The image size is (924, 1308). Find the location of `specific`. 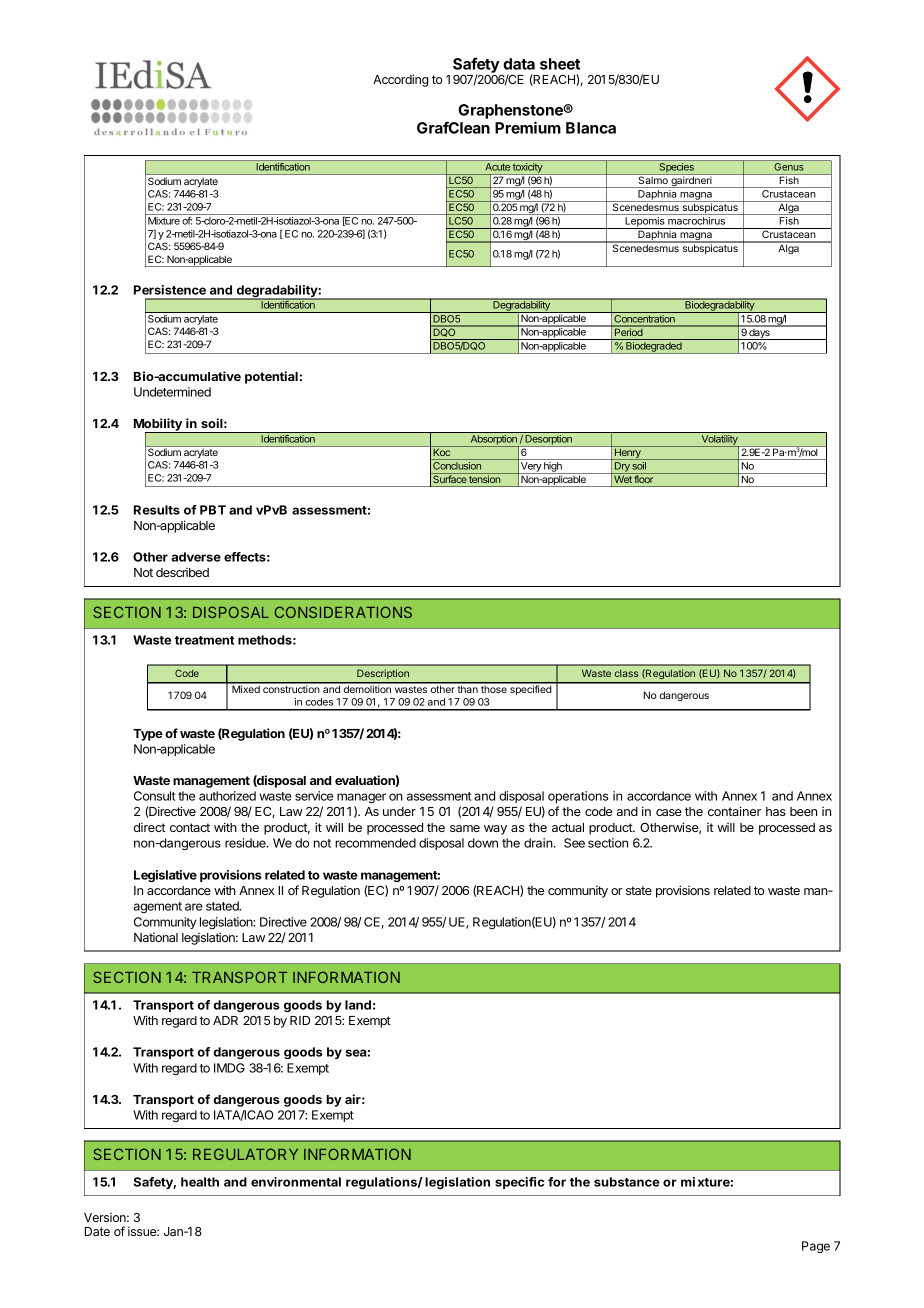

specific is located at coordinates (519, 1183).
